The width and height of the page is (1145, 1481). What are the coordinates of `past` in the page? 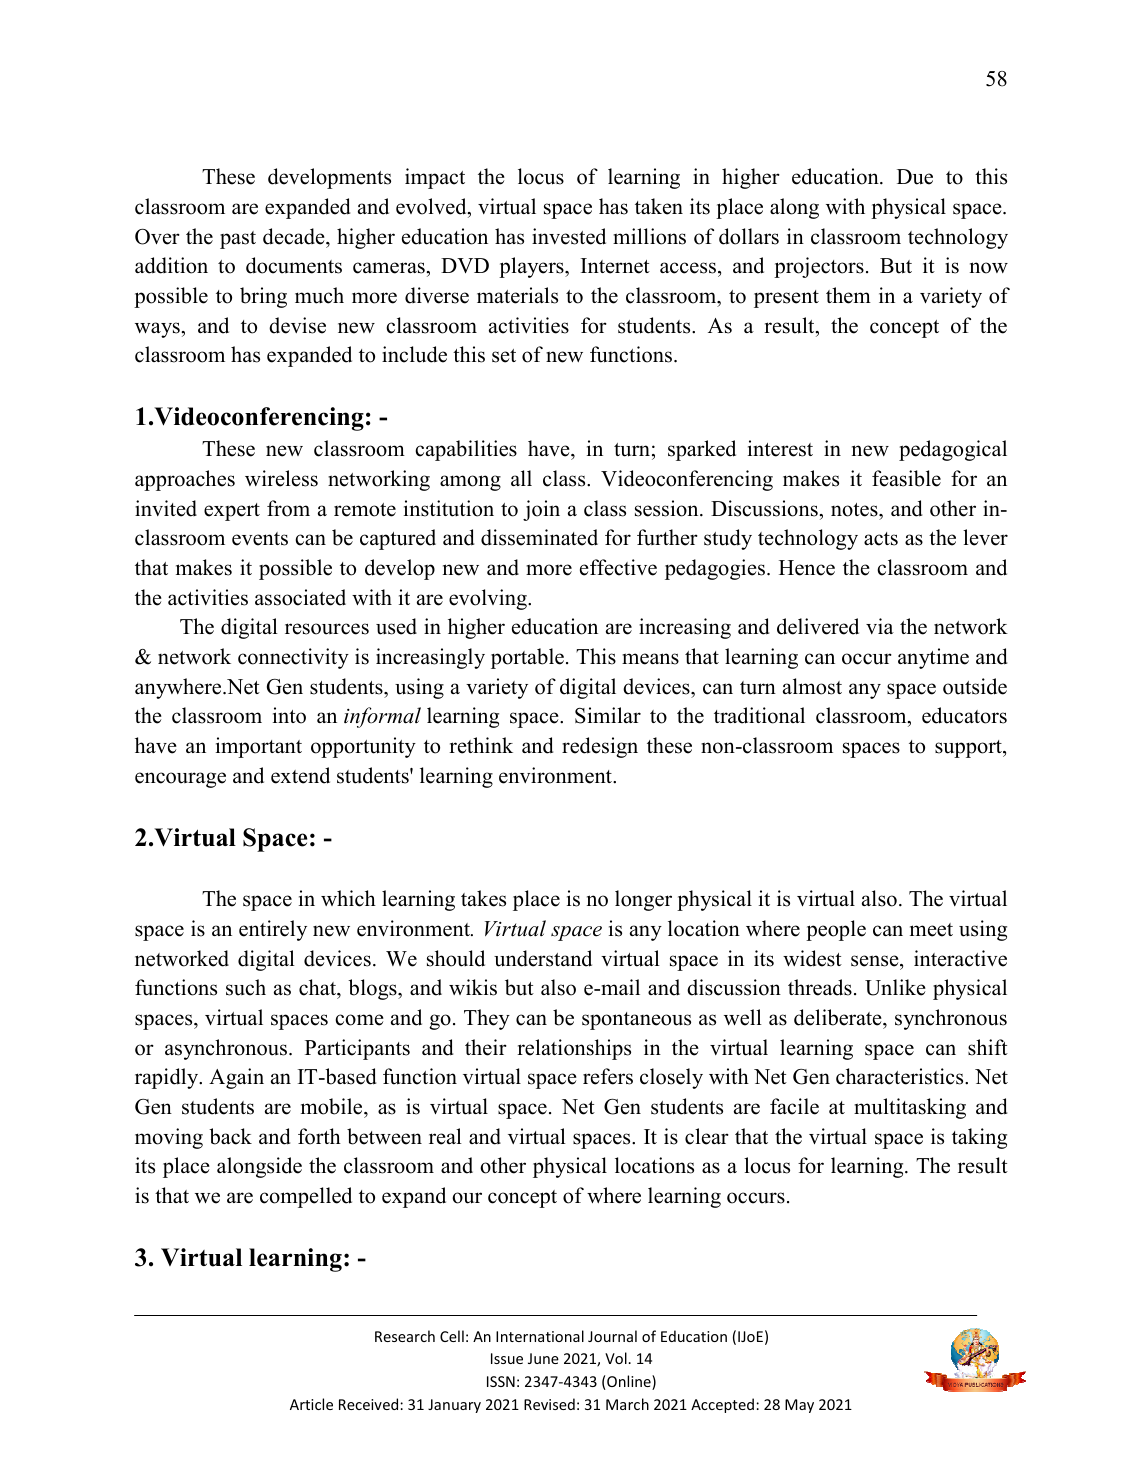 It's located at (238, 240).
